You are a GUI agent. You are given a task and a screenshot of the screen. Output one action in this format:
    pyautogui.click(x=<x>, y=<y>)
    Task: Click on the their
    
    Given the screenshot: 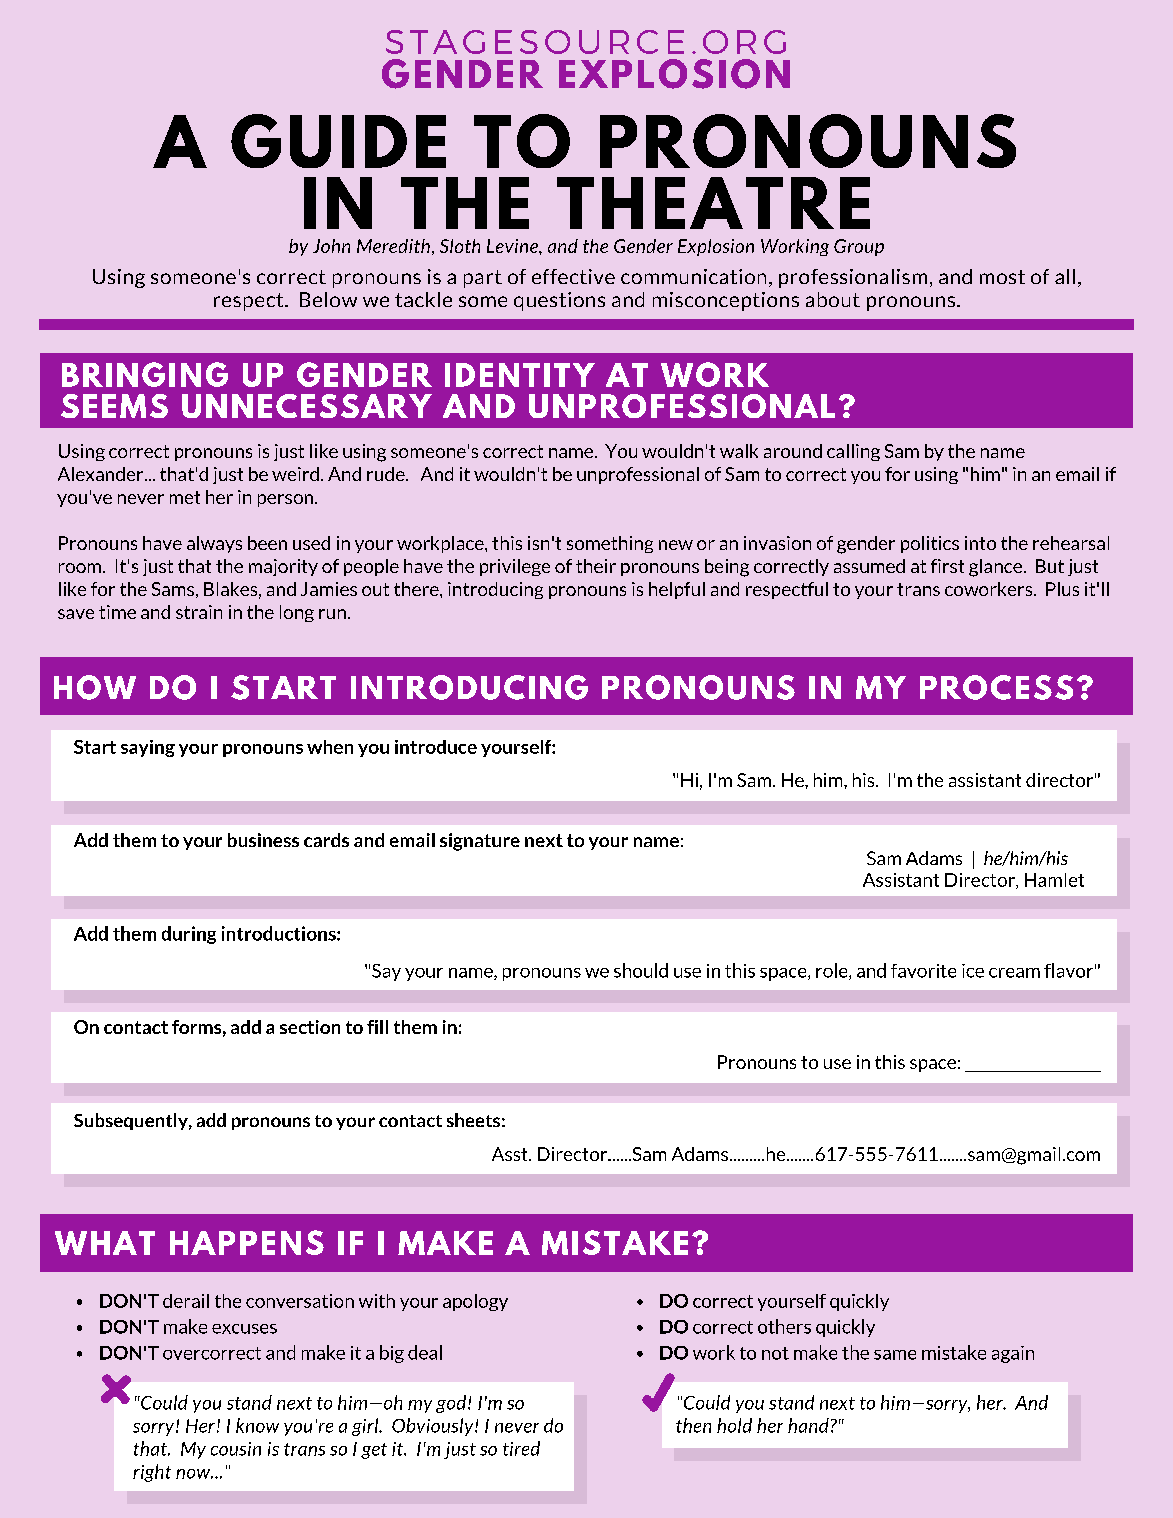 What is the action you would take?
    pyautogui.click(x=596, y=566)
